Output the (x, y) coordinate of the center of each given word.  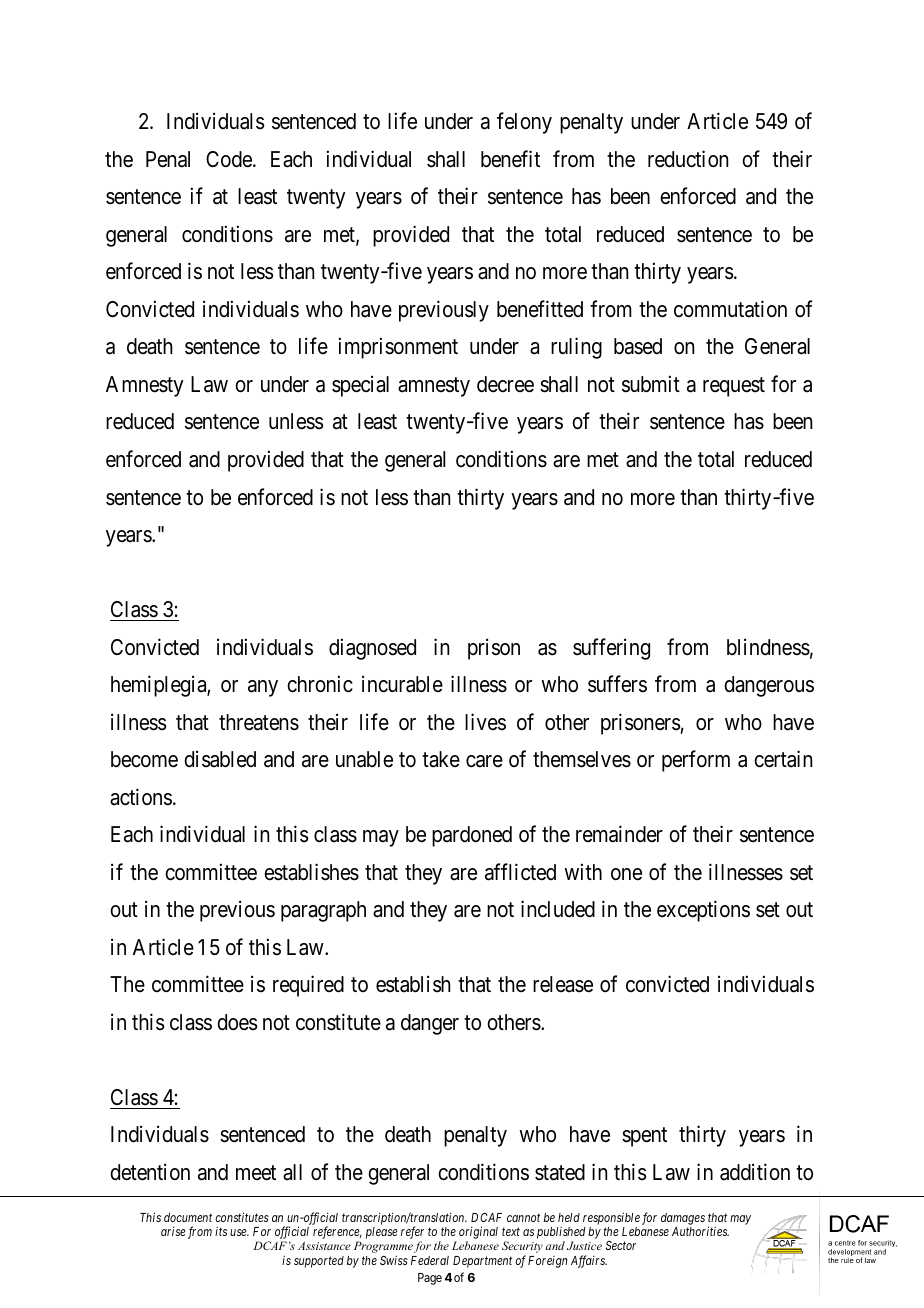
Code (230, 159)
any (263, 688)
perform (696, 761)
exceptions (703, 911)
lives (485, 722)
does (237, 1022)
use (239, 1232)
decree (505, 384)
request (734, 387)
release (563, 984)
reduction (688, 159)
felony (524, 123)
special (360, 386)
